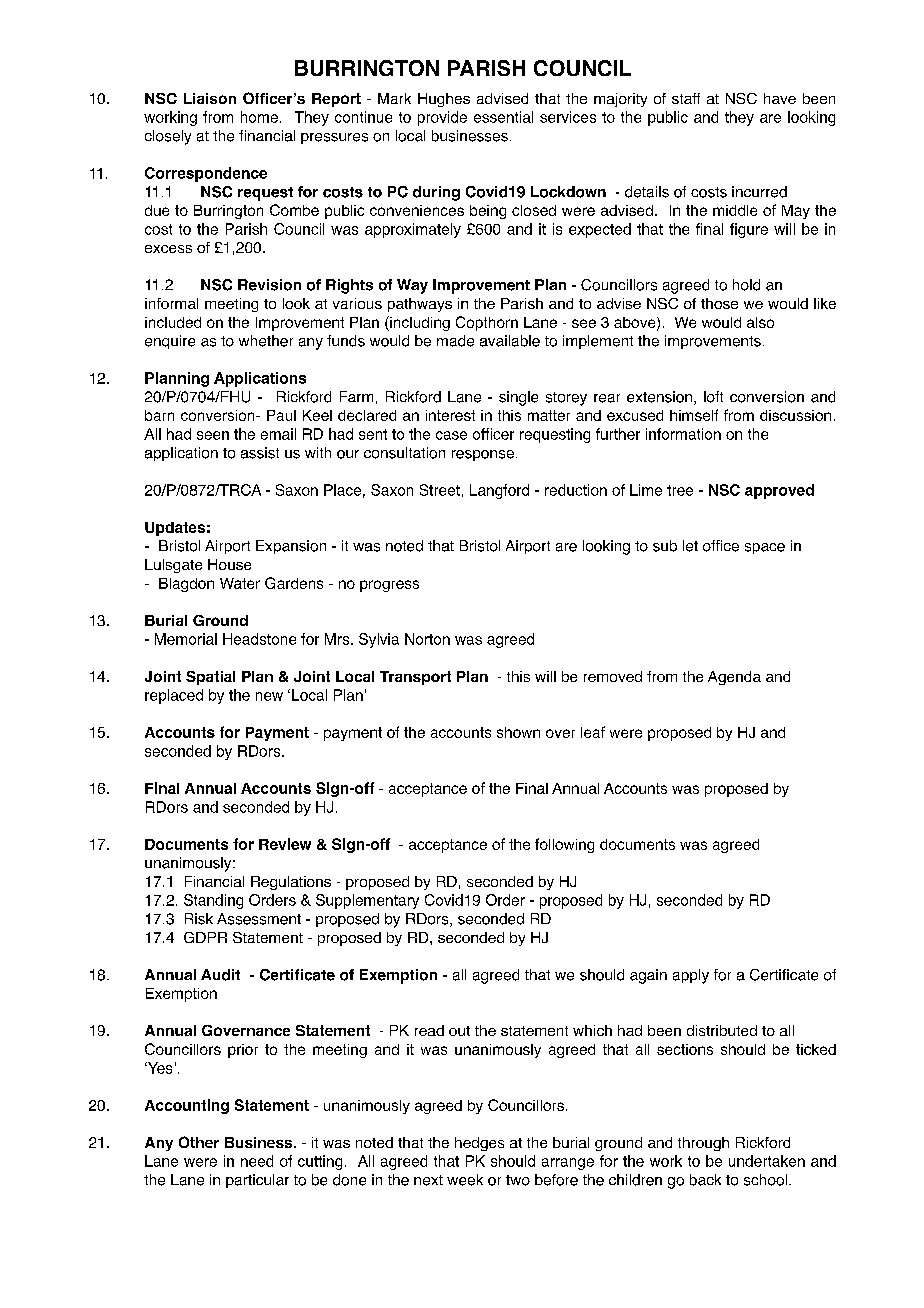 This page has height=1308, width=924. What do you see at coordinates (259, 117) in the page?
I see `home` at bounding box center [259, 117].
